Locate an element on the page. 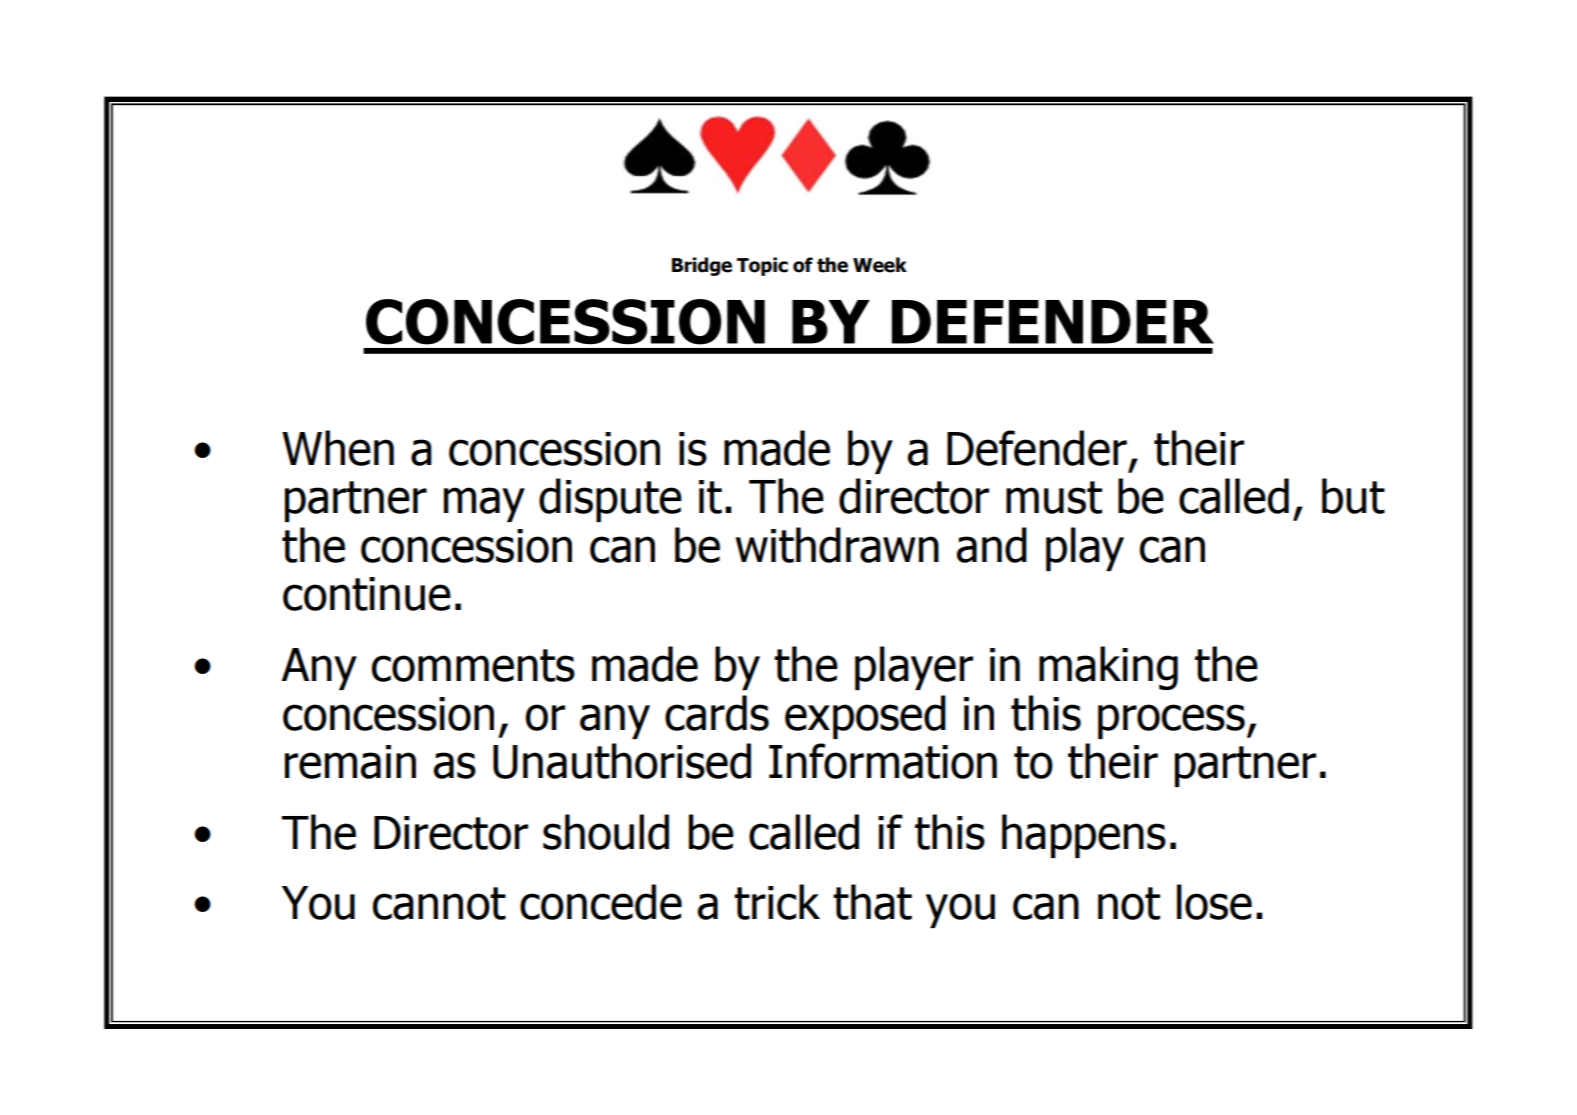  Bridge is located at coordinates (702, 266).
